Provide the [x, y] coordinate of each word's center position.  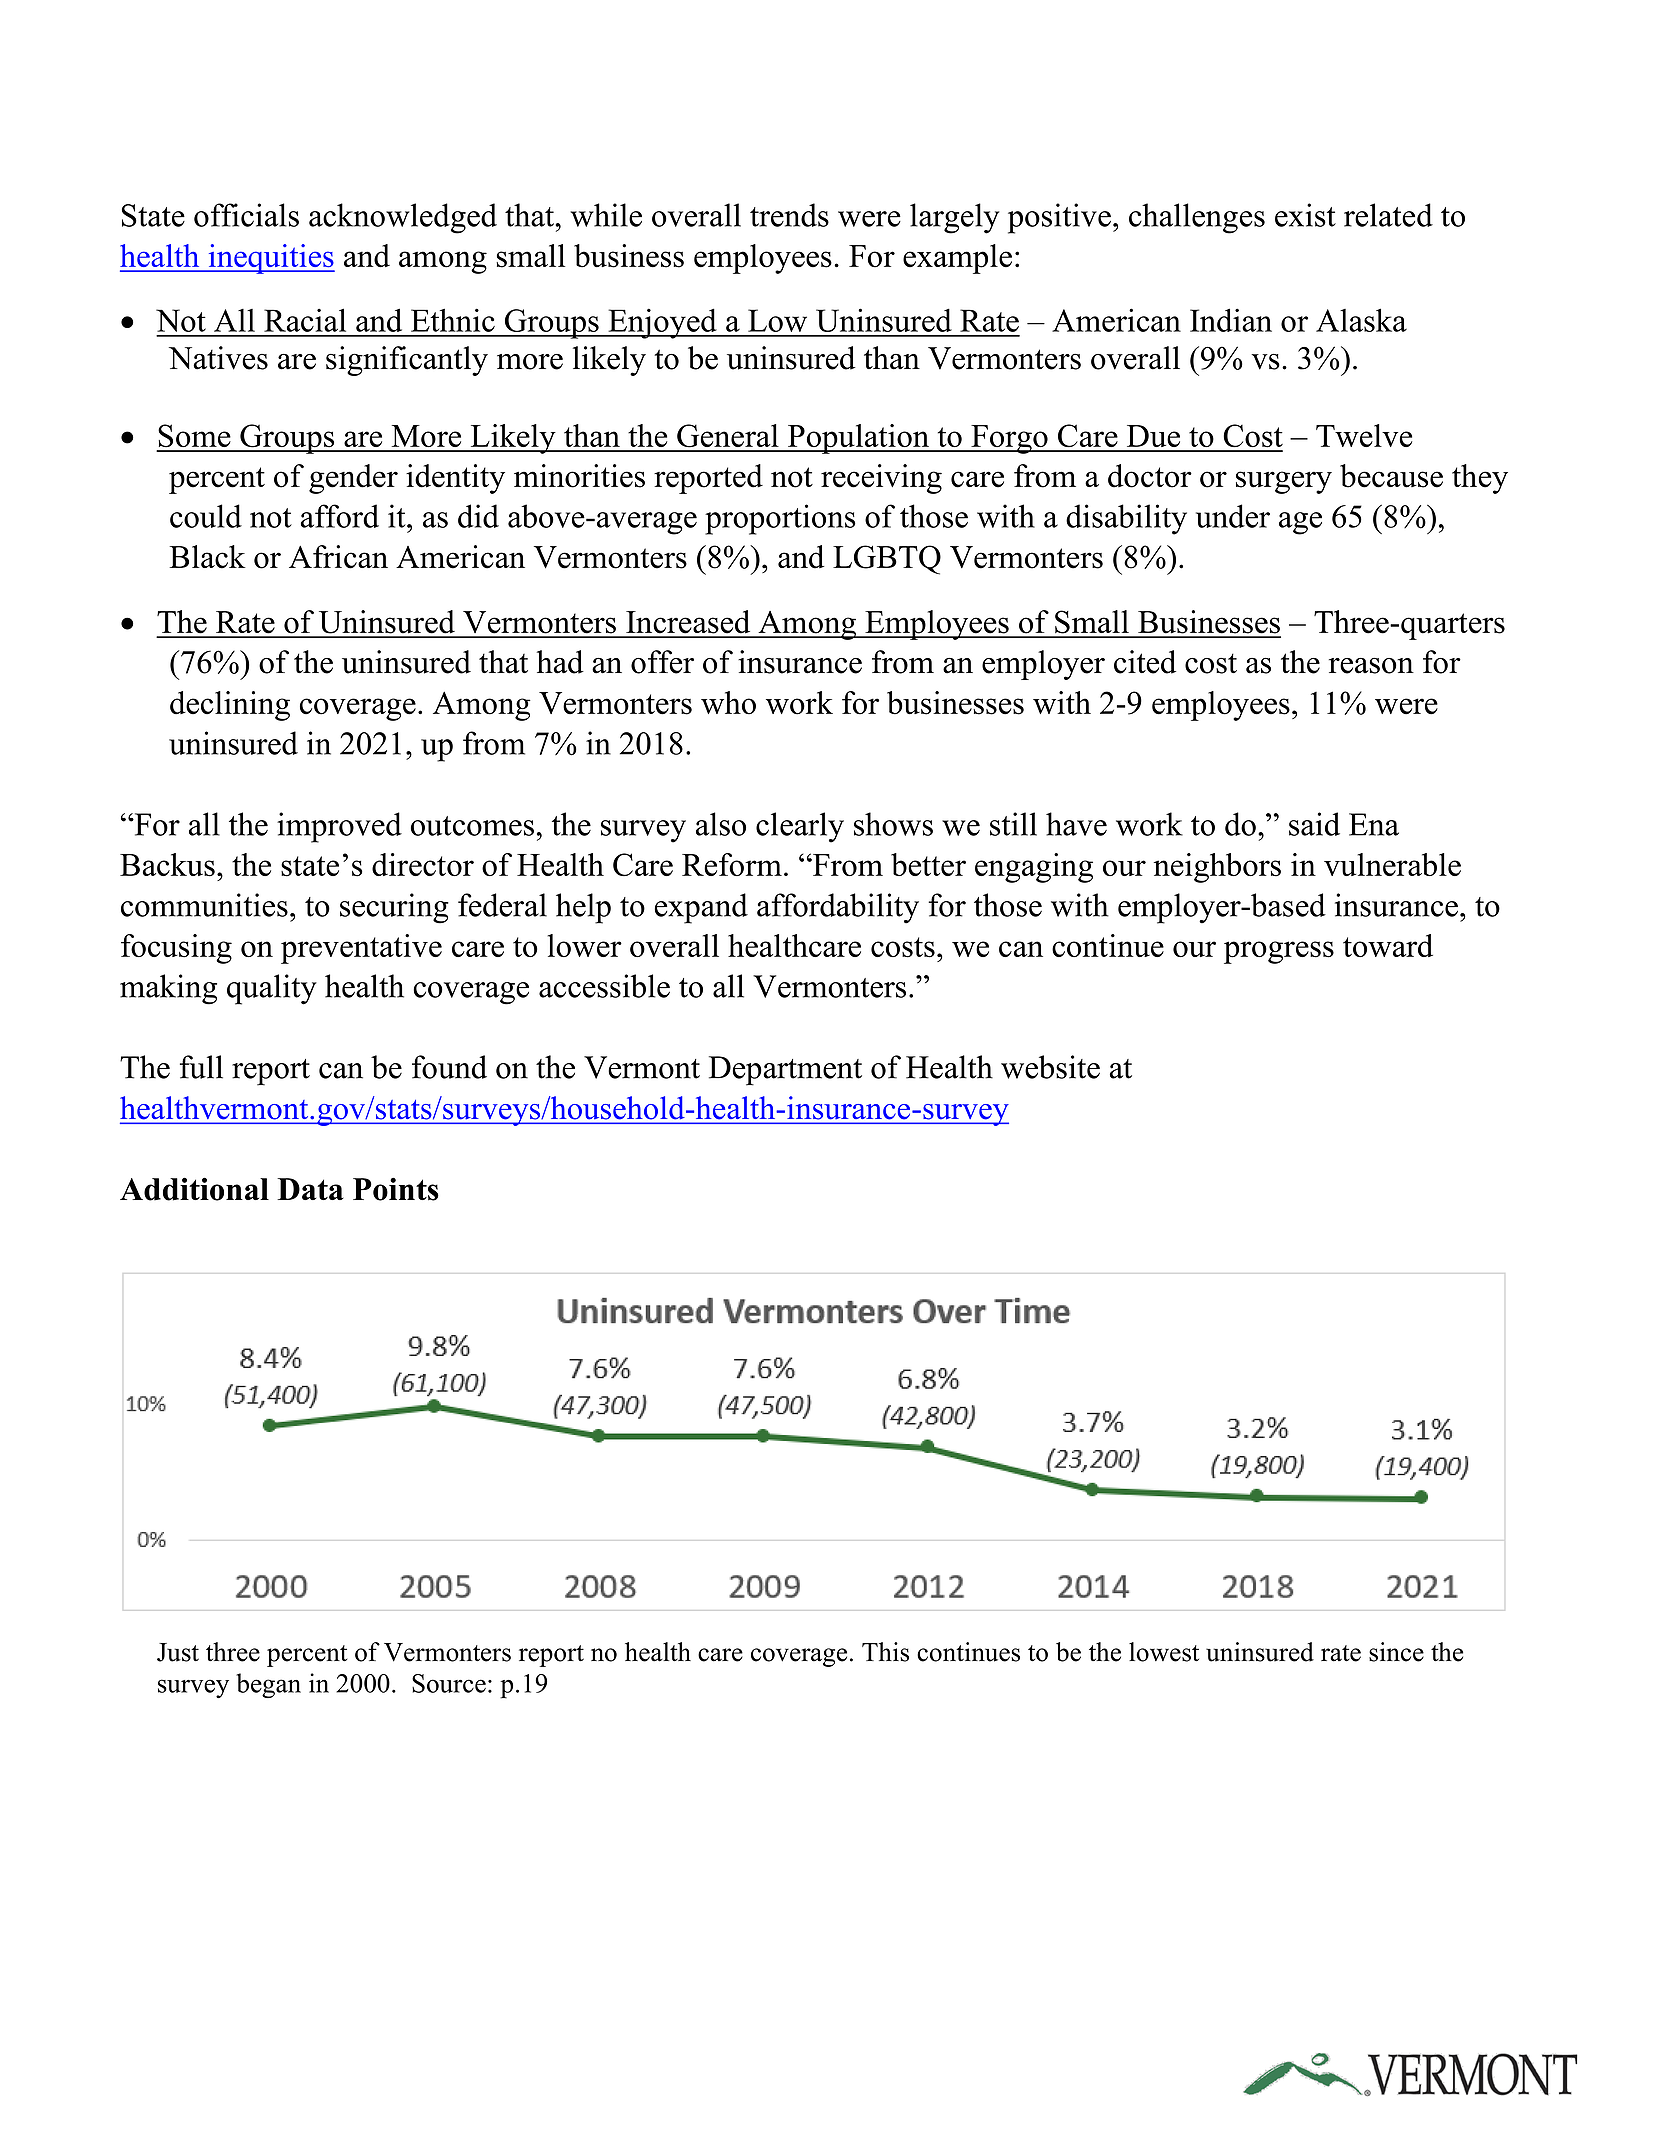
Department [785, 1071]
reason [1371, 666]
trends [789, 215]
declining [230, 706]
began [268, 1685]
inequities [270, 259]
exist [1305, 215]
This [885, 1652]
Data [310, 1189]
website [1050, 1067]
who [728, 703]
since [1396, 1652]
